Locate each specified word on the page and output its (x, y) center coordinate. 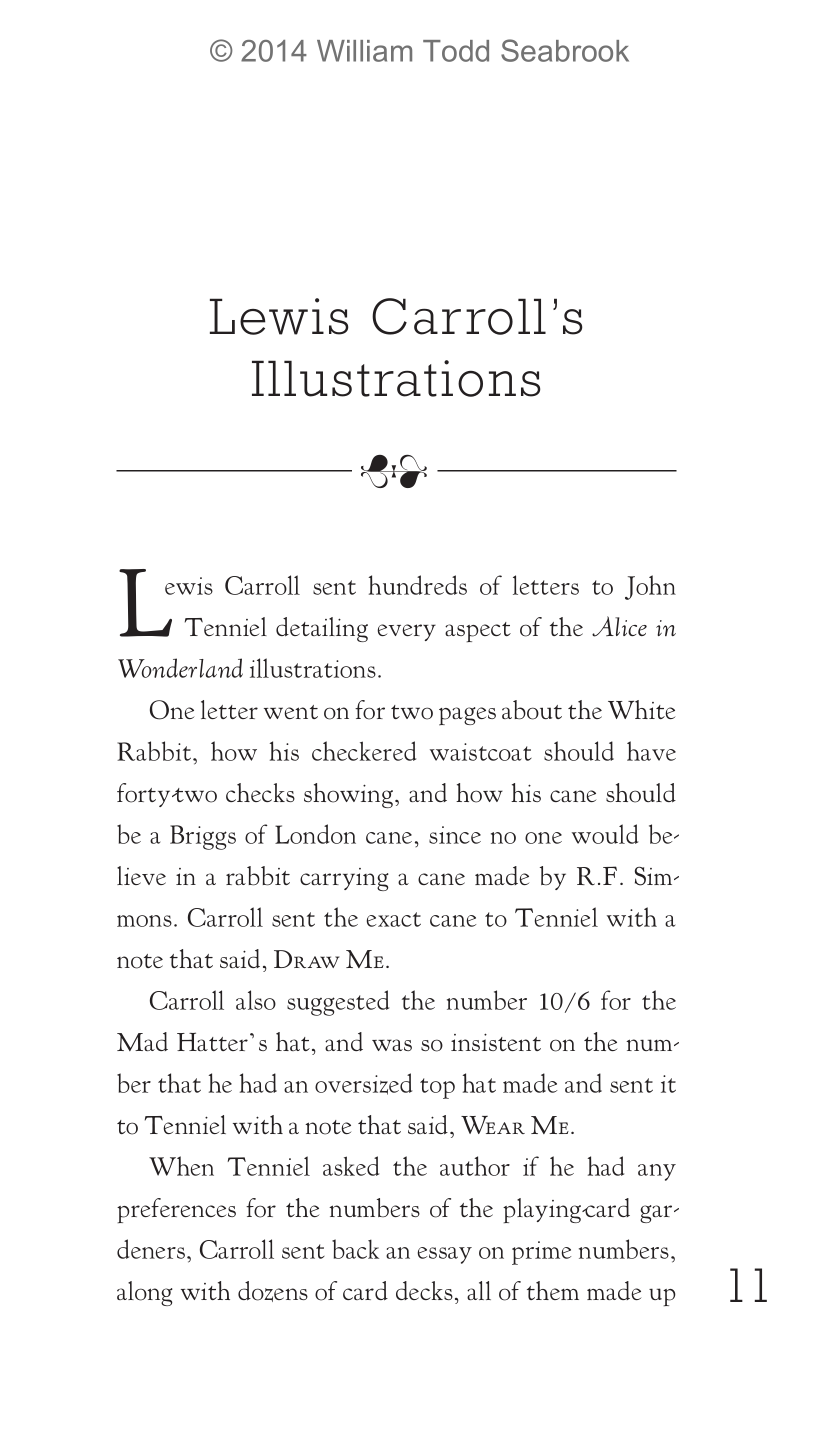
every (407, 632)
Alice (619, 626)
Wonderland (180, 668)
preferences (176, 1210)
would (605, 834)
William (364, 51)
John (650, 587)
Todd (456, 51)
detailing (322, 629)
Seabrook (565, 50)
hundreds (418, 585)
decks (424, 1290)
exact (394, 919)
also (256, 1000)
